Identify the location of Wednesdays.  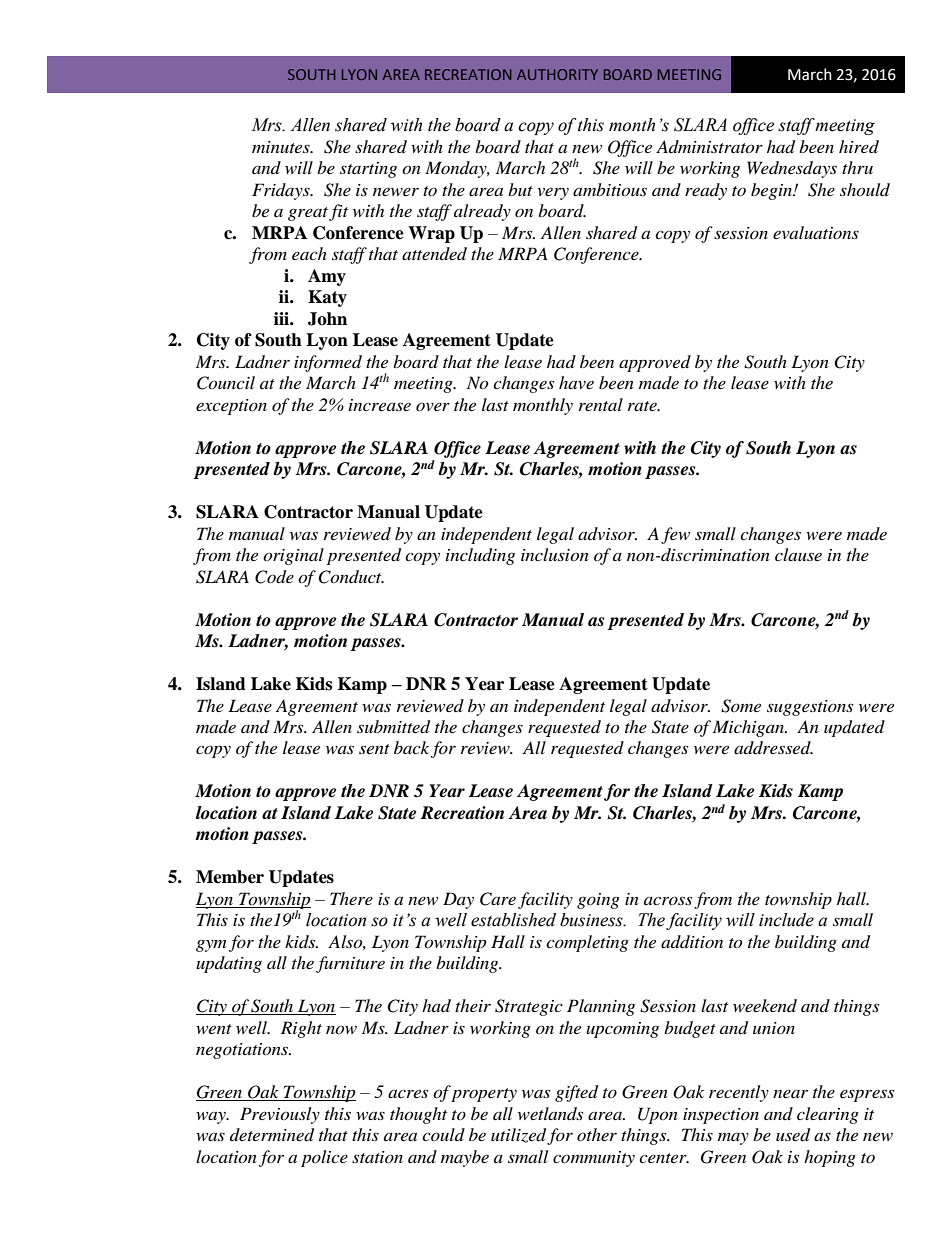
(792, 169).
